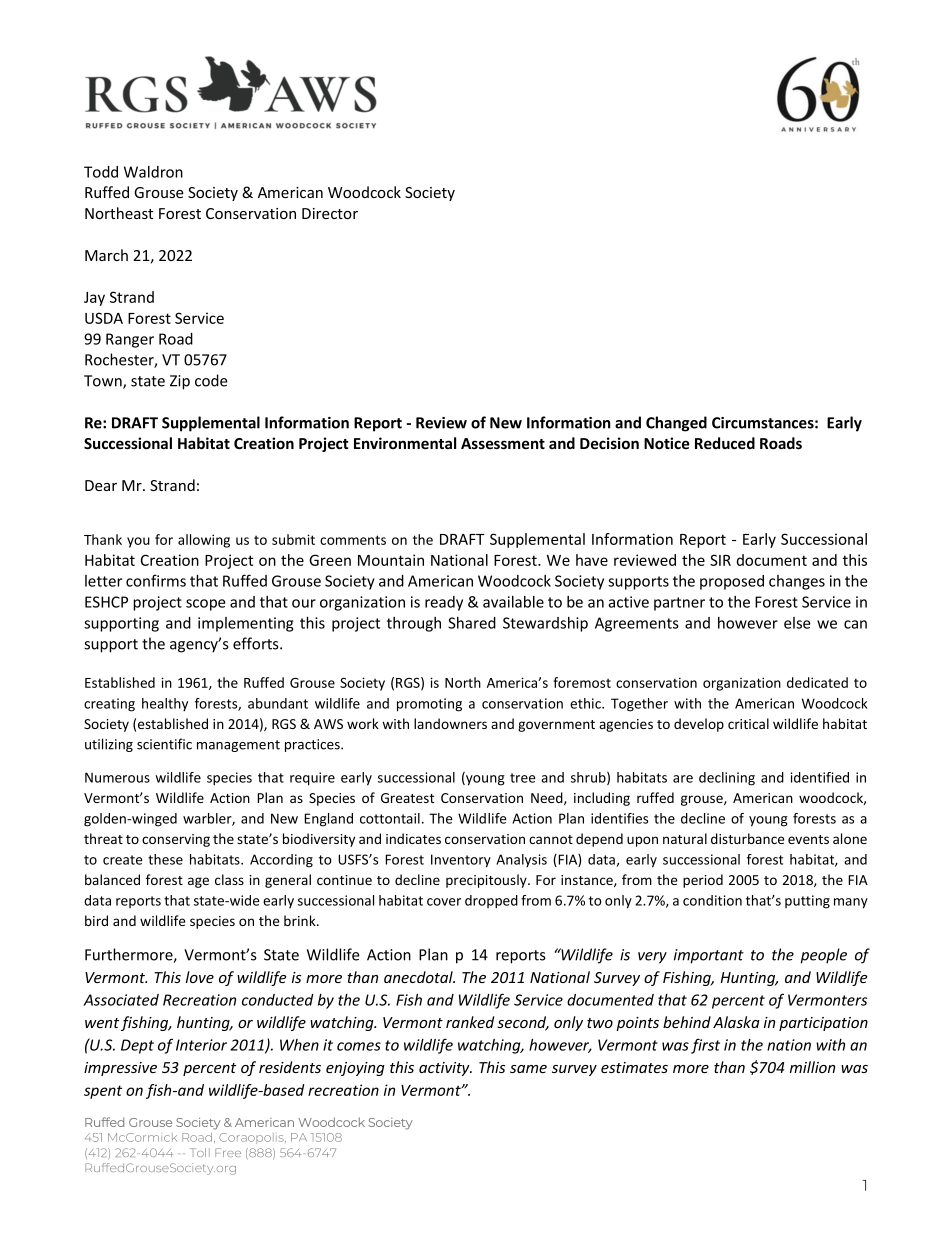  What do you see at coordinates (445, 1069) in the image?
I see `activity` at bounding box center [445, 1069].
